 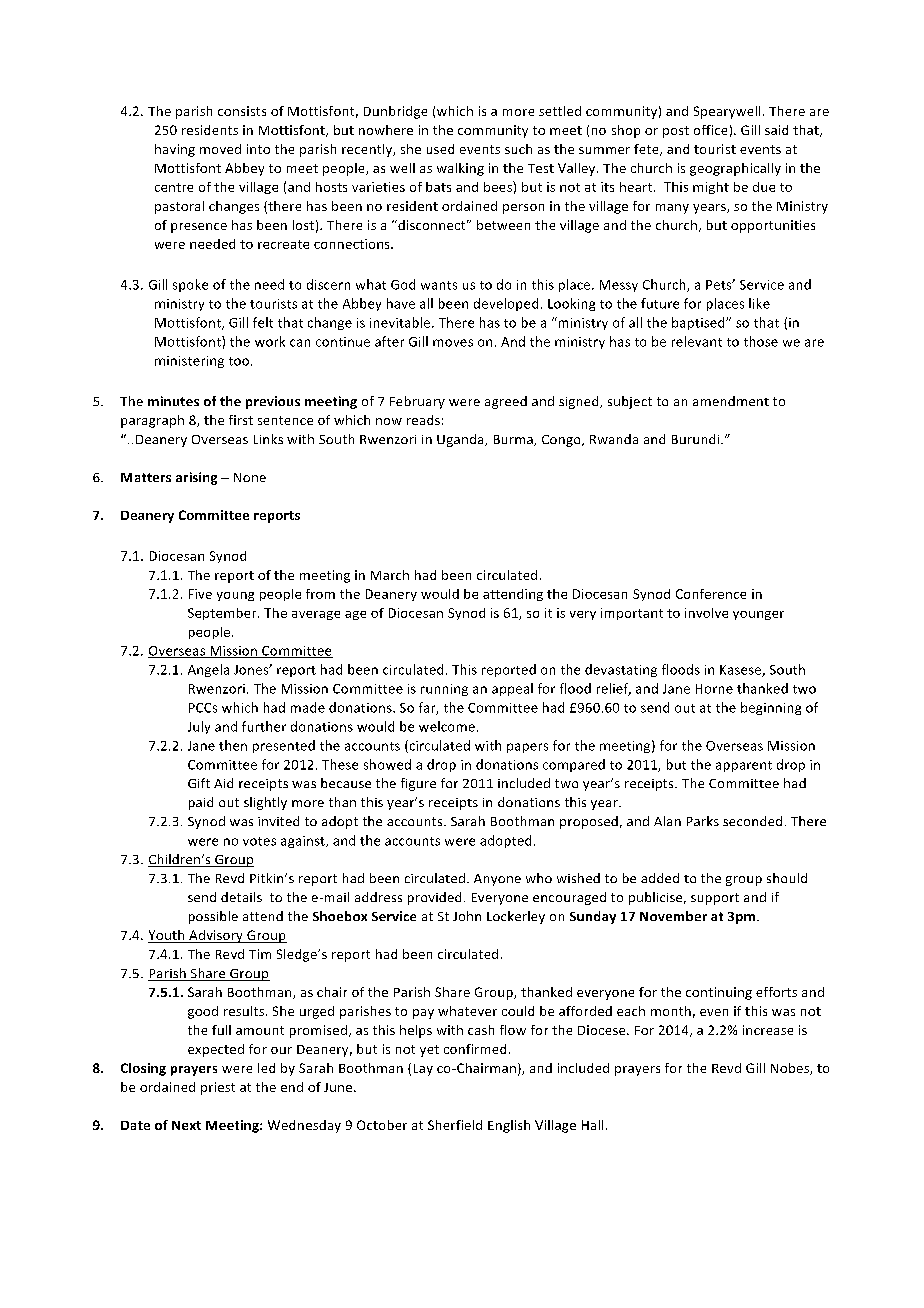 What do you see at coordinates (440, 149) in the screenshot?
I see `used` at bounding box center [440, 149].
